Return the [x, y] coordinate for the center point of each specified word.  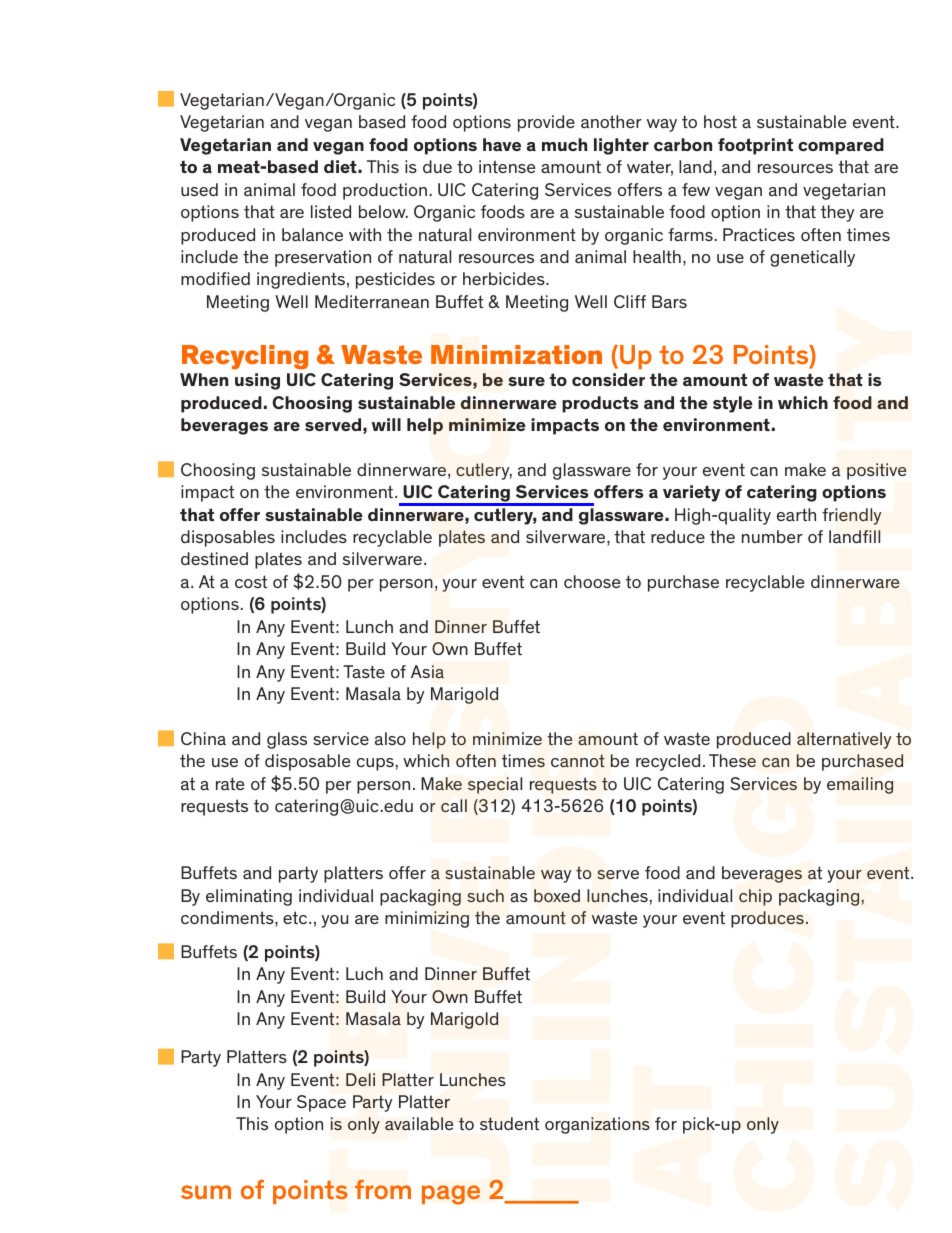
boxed [557, 895]
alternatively [844, 740]
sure [526, 381]
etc [296, 917]
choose [592, 581]
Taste [364, 671]
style [733, 404]
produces [767, 919]
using [257, 381]
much [564, 144]
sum [206, 1192]
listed [331, 211]
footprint [755, 146]
